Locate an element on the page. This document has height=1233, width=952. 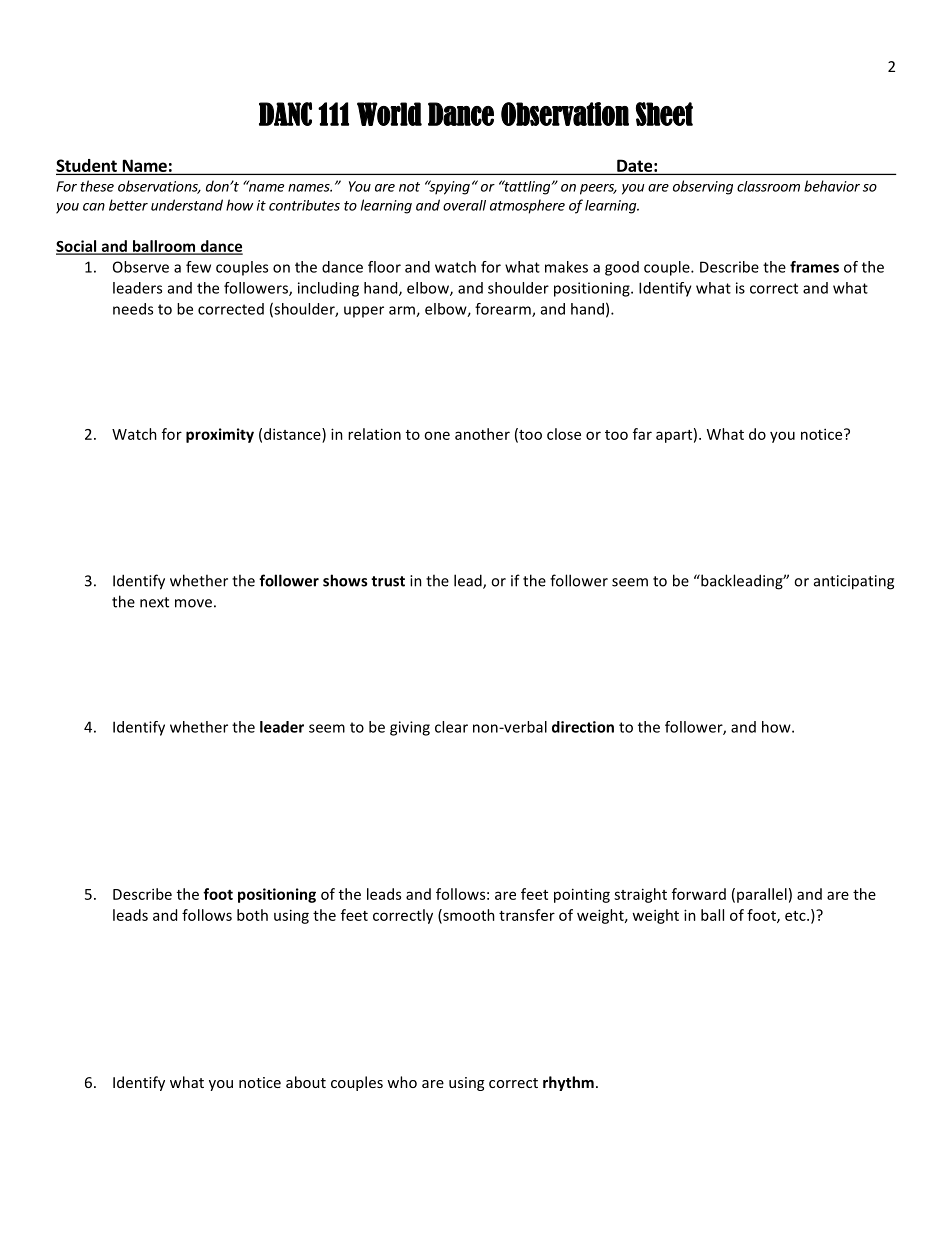
trust is located at coordinates (388, 581).
